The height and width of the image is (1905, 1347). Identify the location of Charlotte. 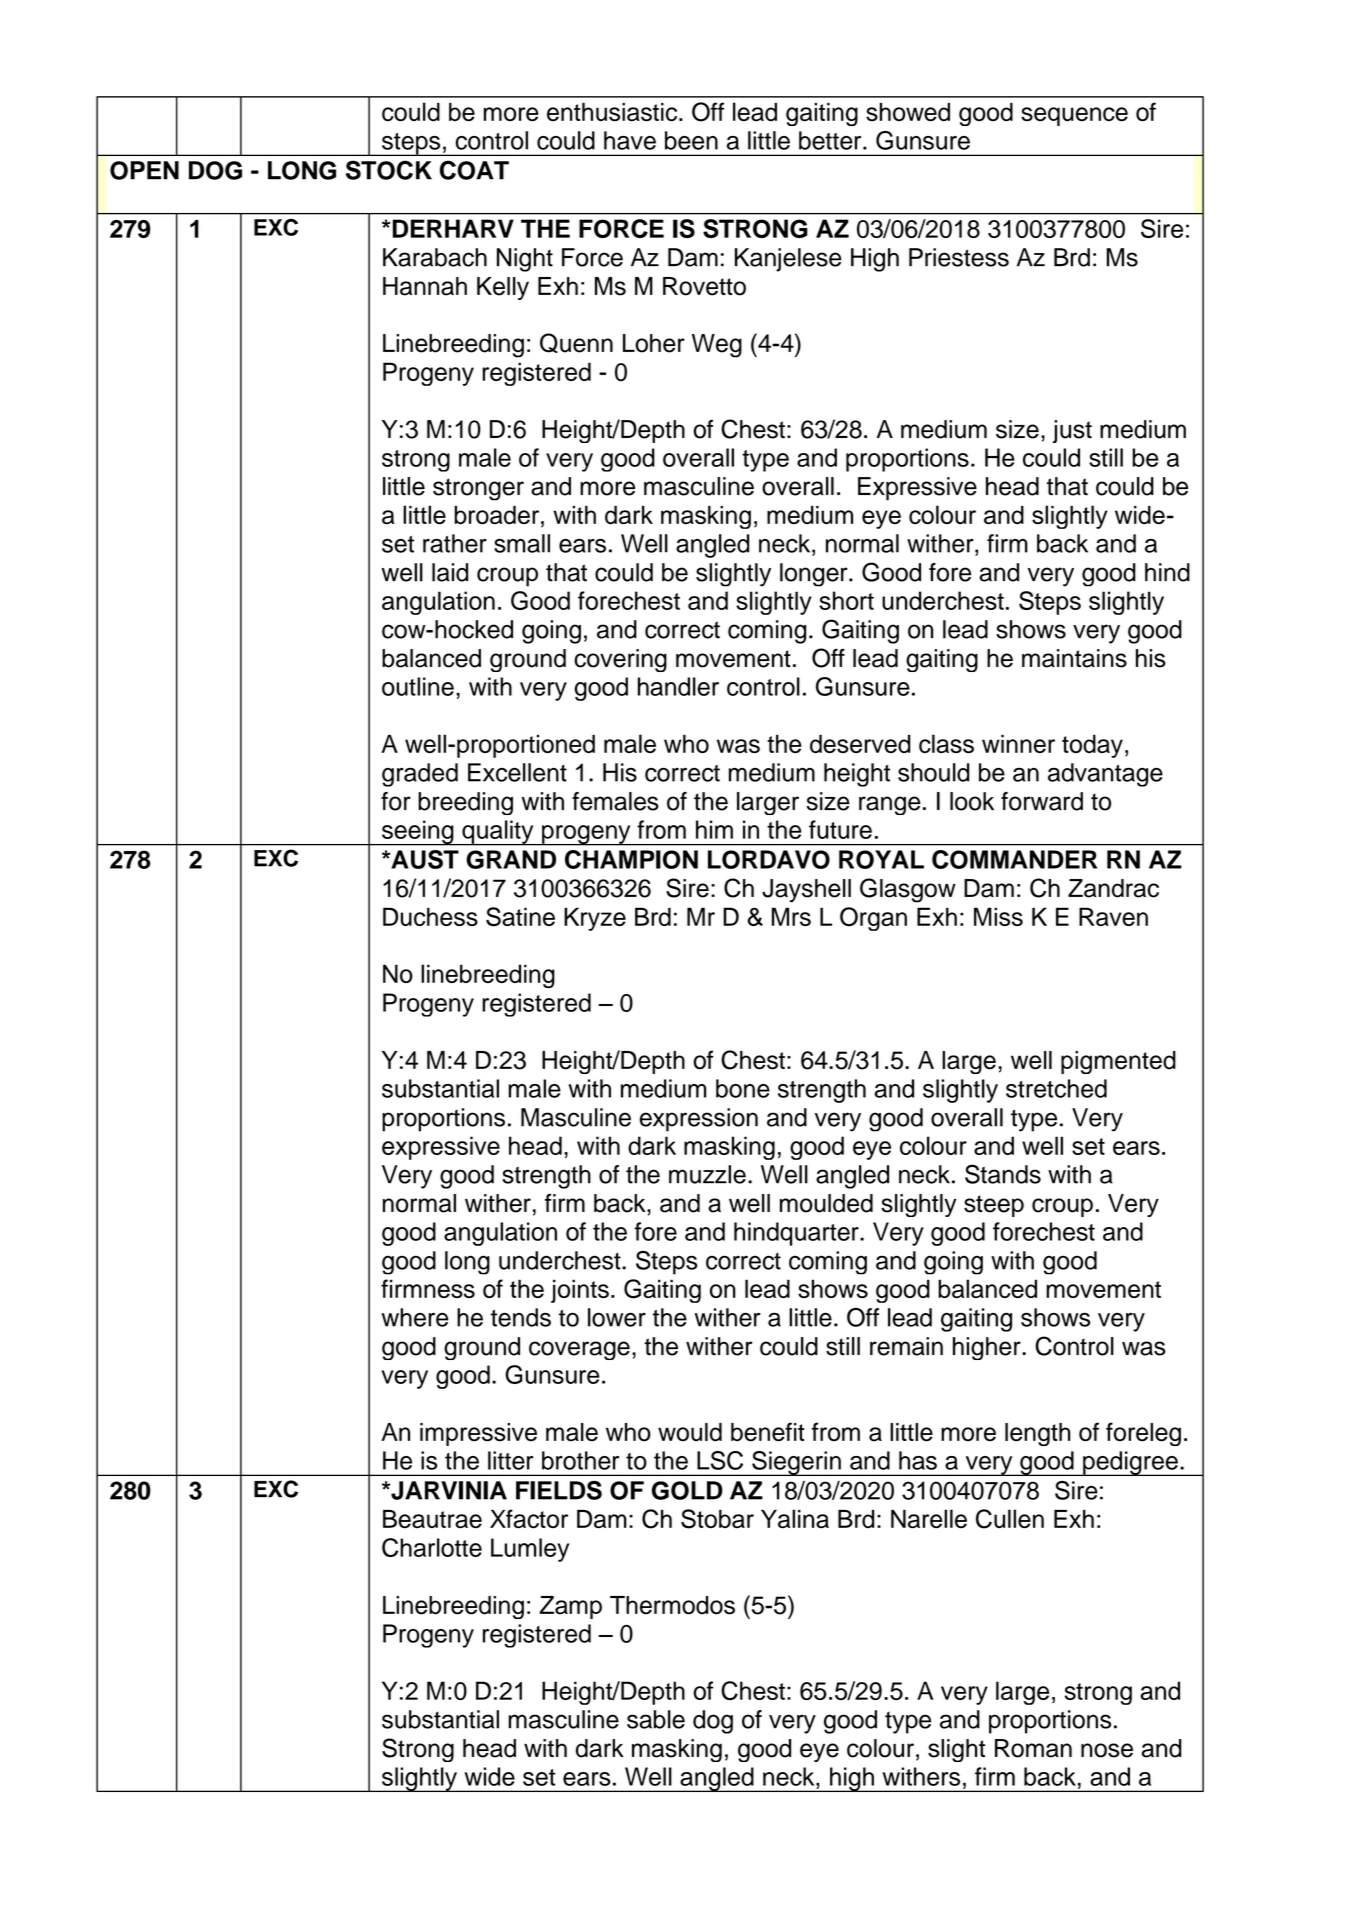
(432, 1547).
